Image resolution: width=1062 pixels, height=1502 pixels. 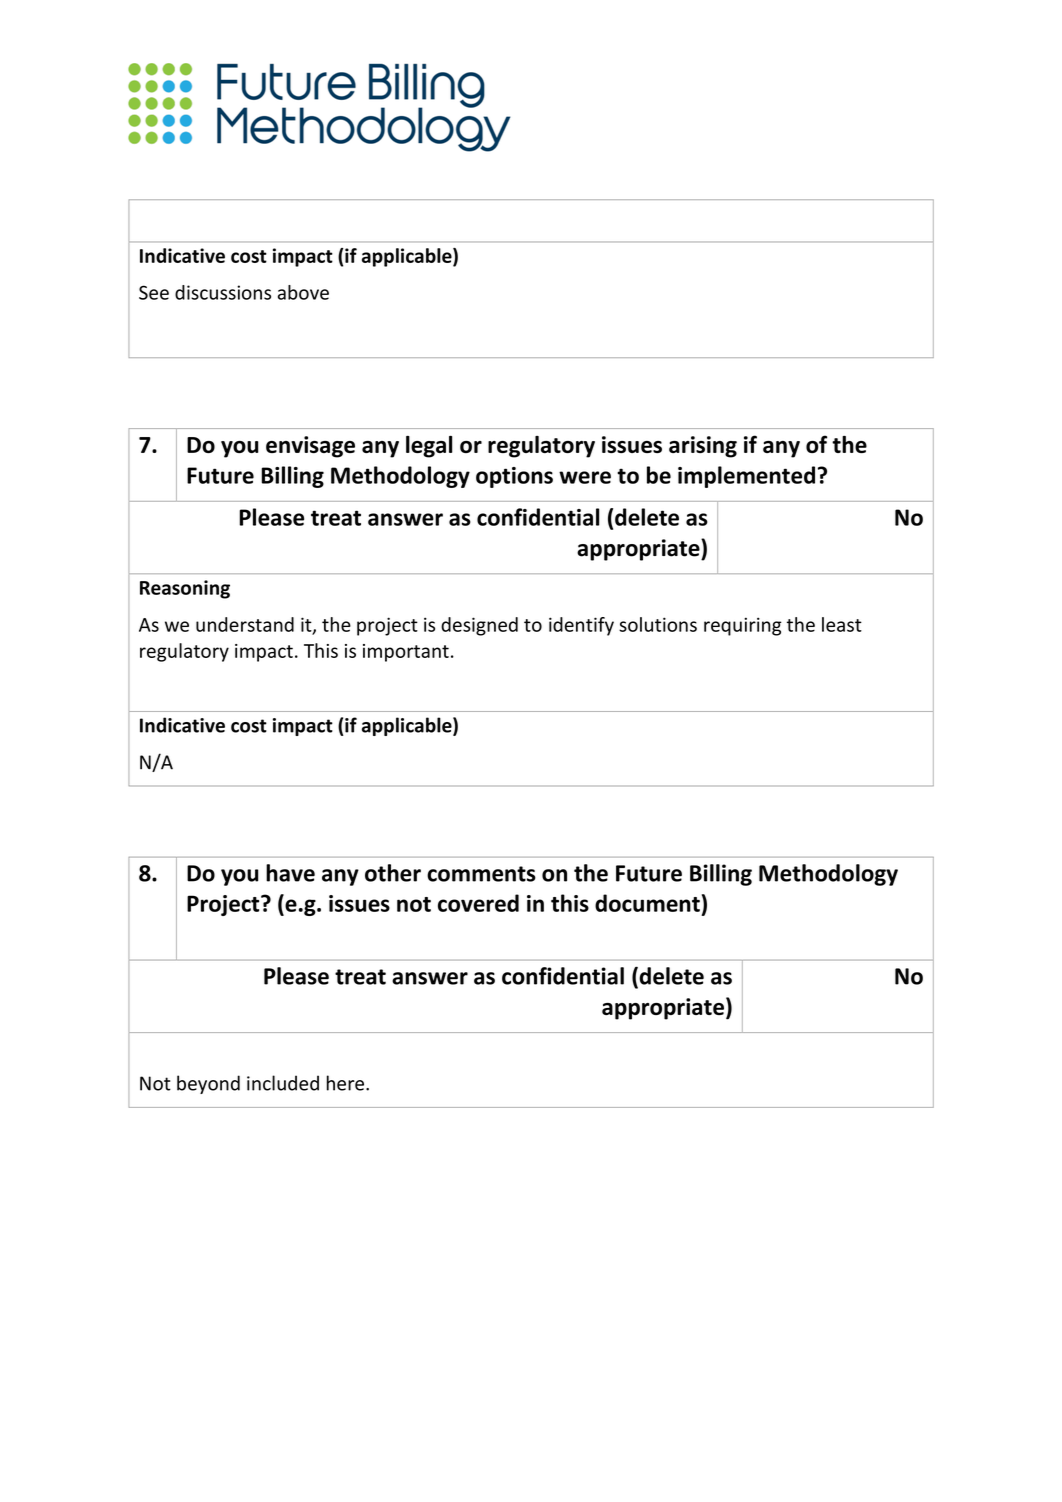 What do you see at coordinates (290, 873) in the screenshot?
I see `have` at bounding box center [290, 873].
